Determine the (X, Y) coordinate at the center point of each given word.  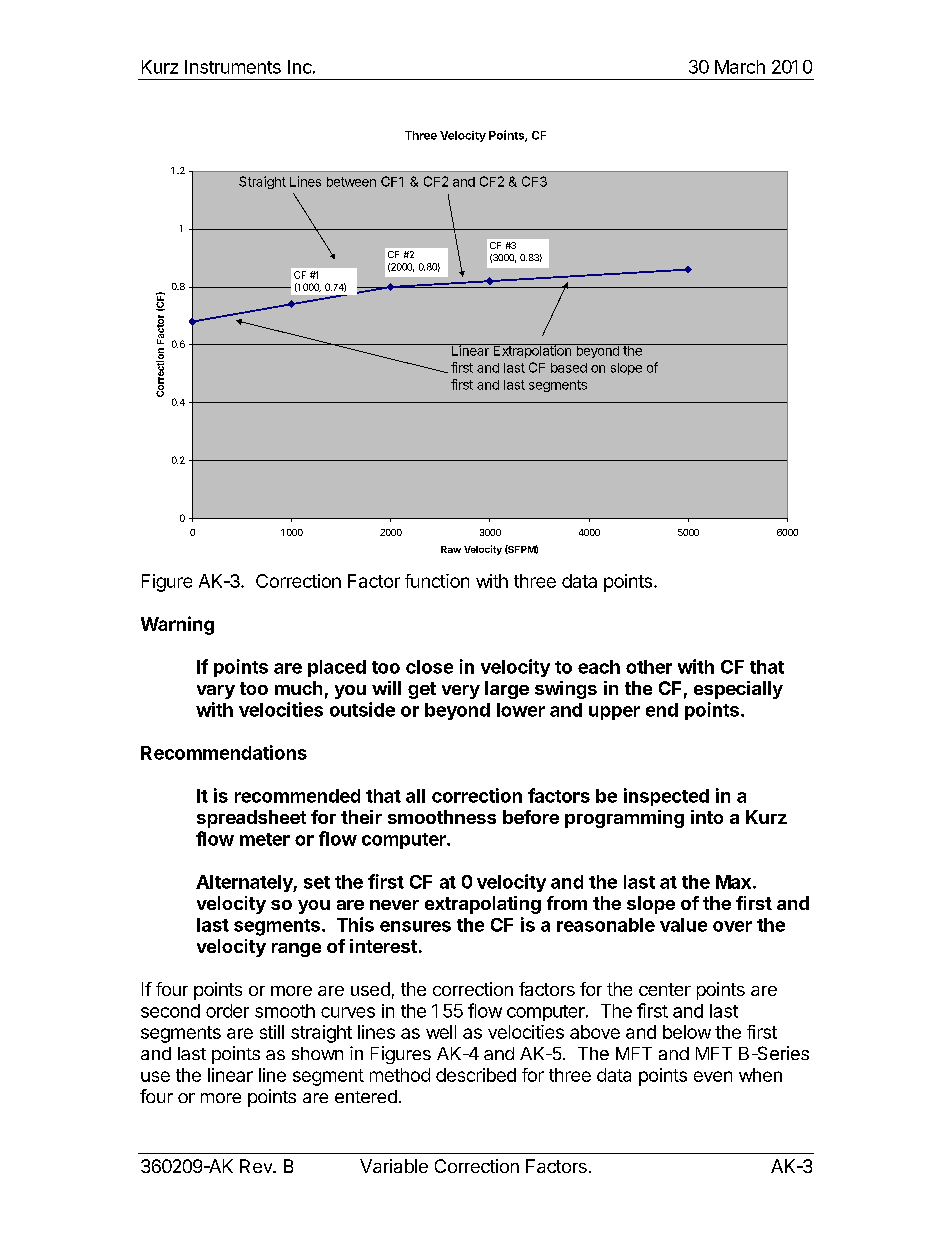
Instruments (233, 67)
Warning (177, 625)
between (351, 182)
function (437, 581)
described (476, 1075)
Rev (257, 1166)
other (649, 667)
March (740, 67)
